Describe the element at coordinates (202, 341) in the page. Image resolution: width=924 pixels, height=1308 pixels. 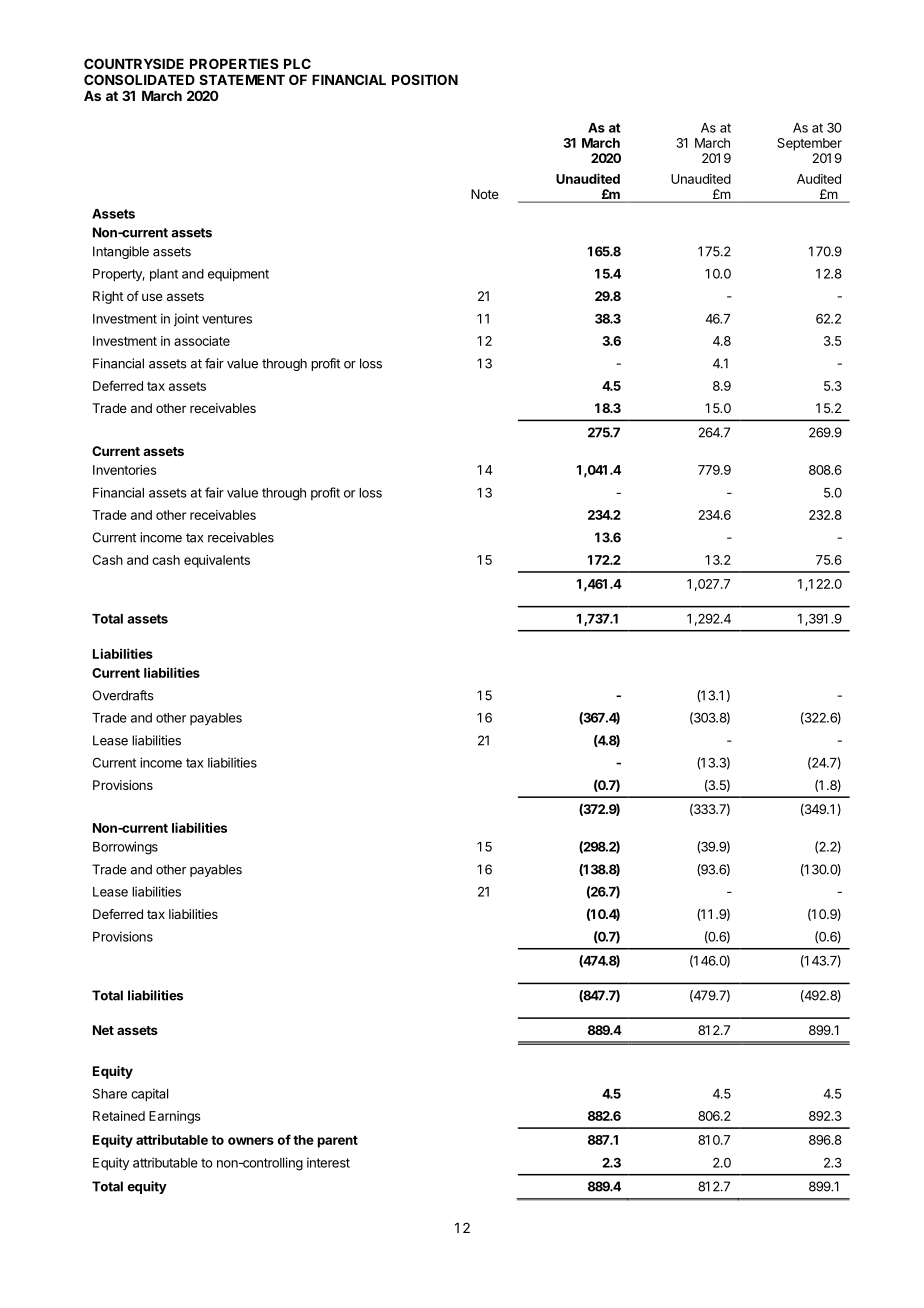
I see `associate` at that location.
